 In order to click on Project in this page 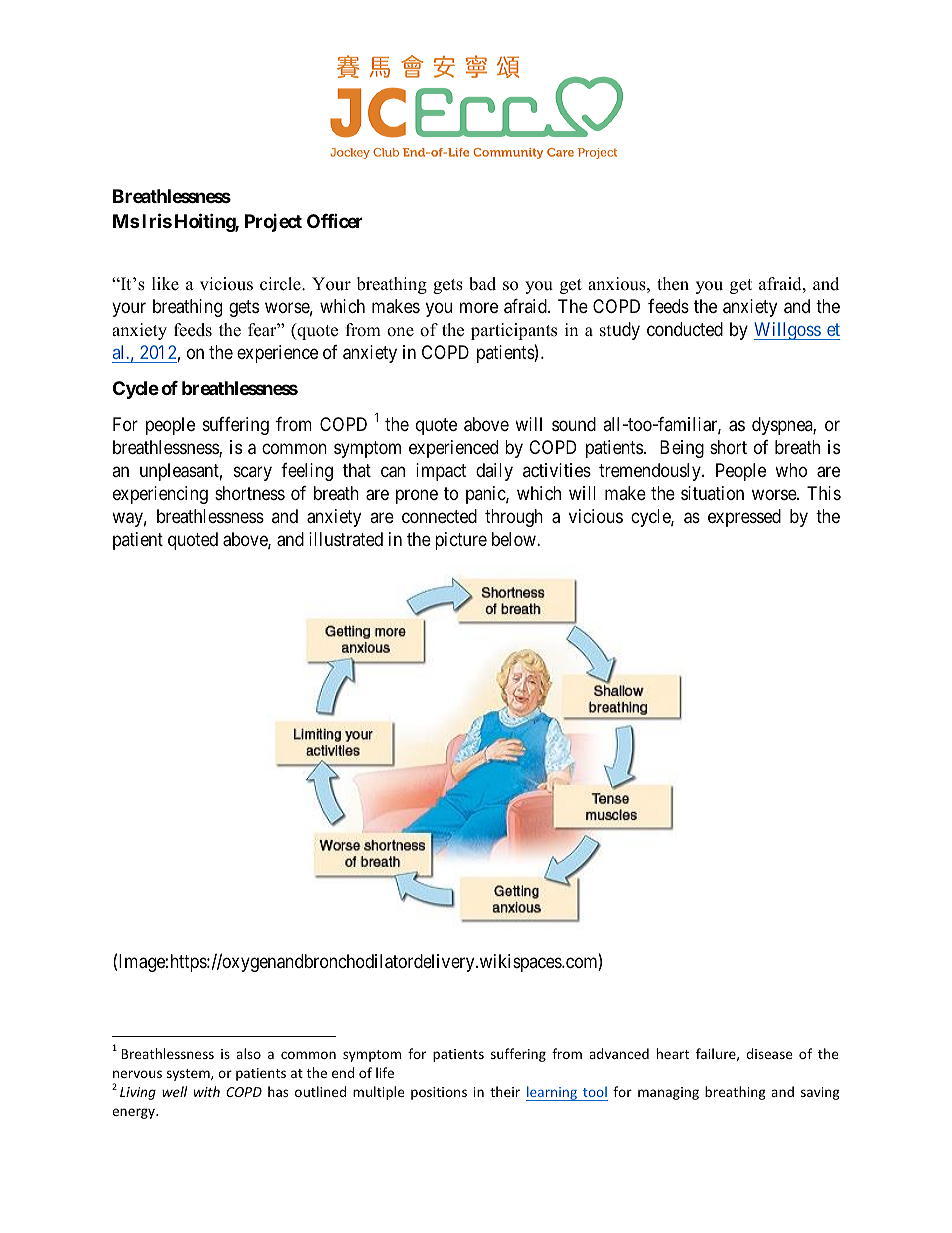, I will do `click(273, 223)`.
